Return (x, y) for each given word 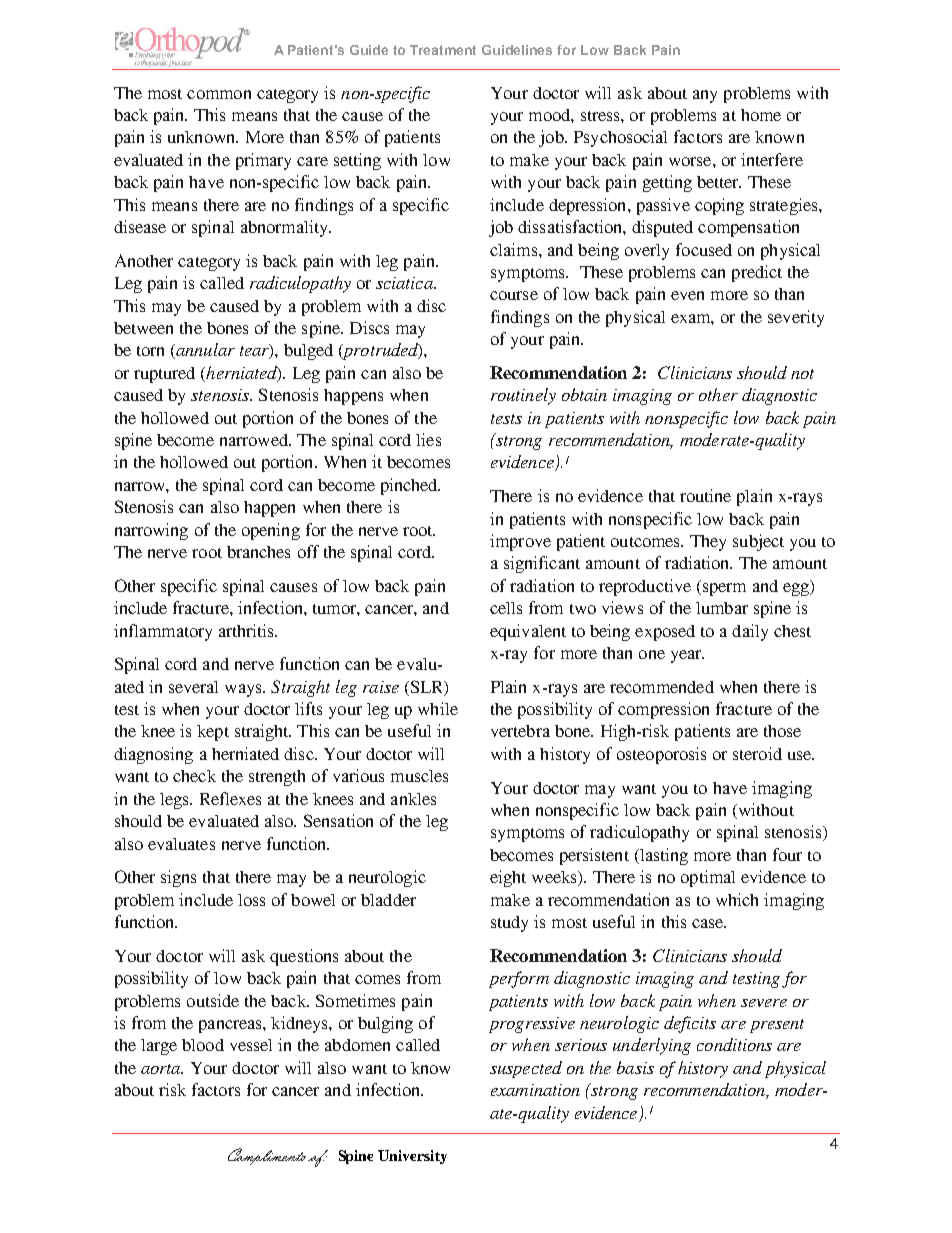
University (412, 1157)
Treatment (443, 50)
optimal (708, 878)
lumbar (722, 608)
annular (204, 351)
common (219, 94)
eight (508, 878)
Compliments (267, 1156)
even (687, 295)
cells (506, 608)
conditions (734, 1044)
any (705, 96)
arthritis (247, 630)
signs (178, 878)
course (514, 295)
